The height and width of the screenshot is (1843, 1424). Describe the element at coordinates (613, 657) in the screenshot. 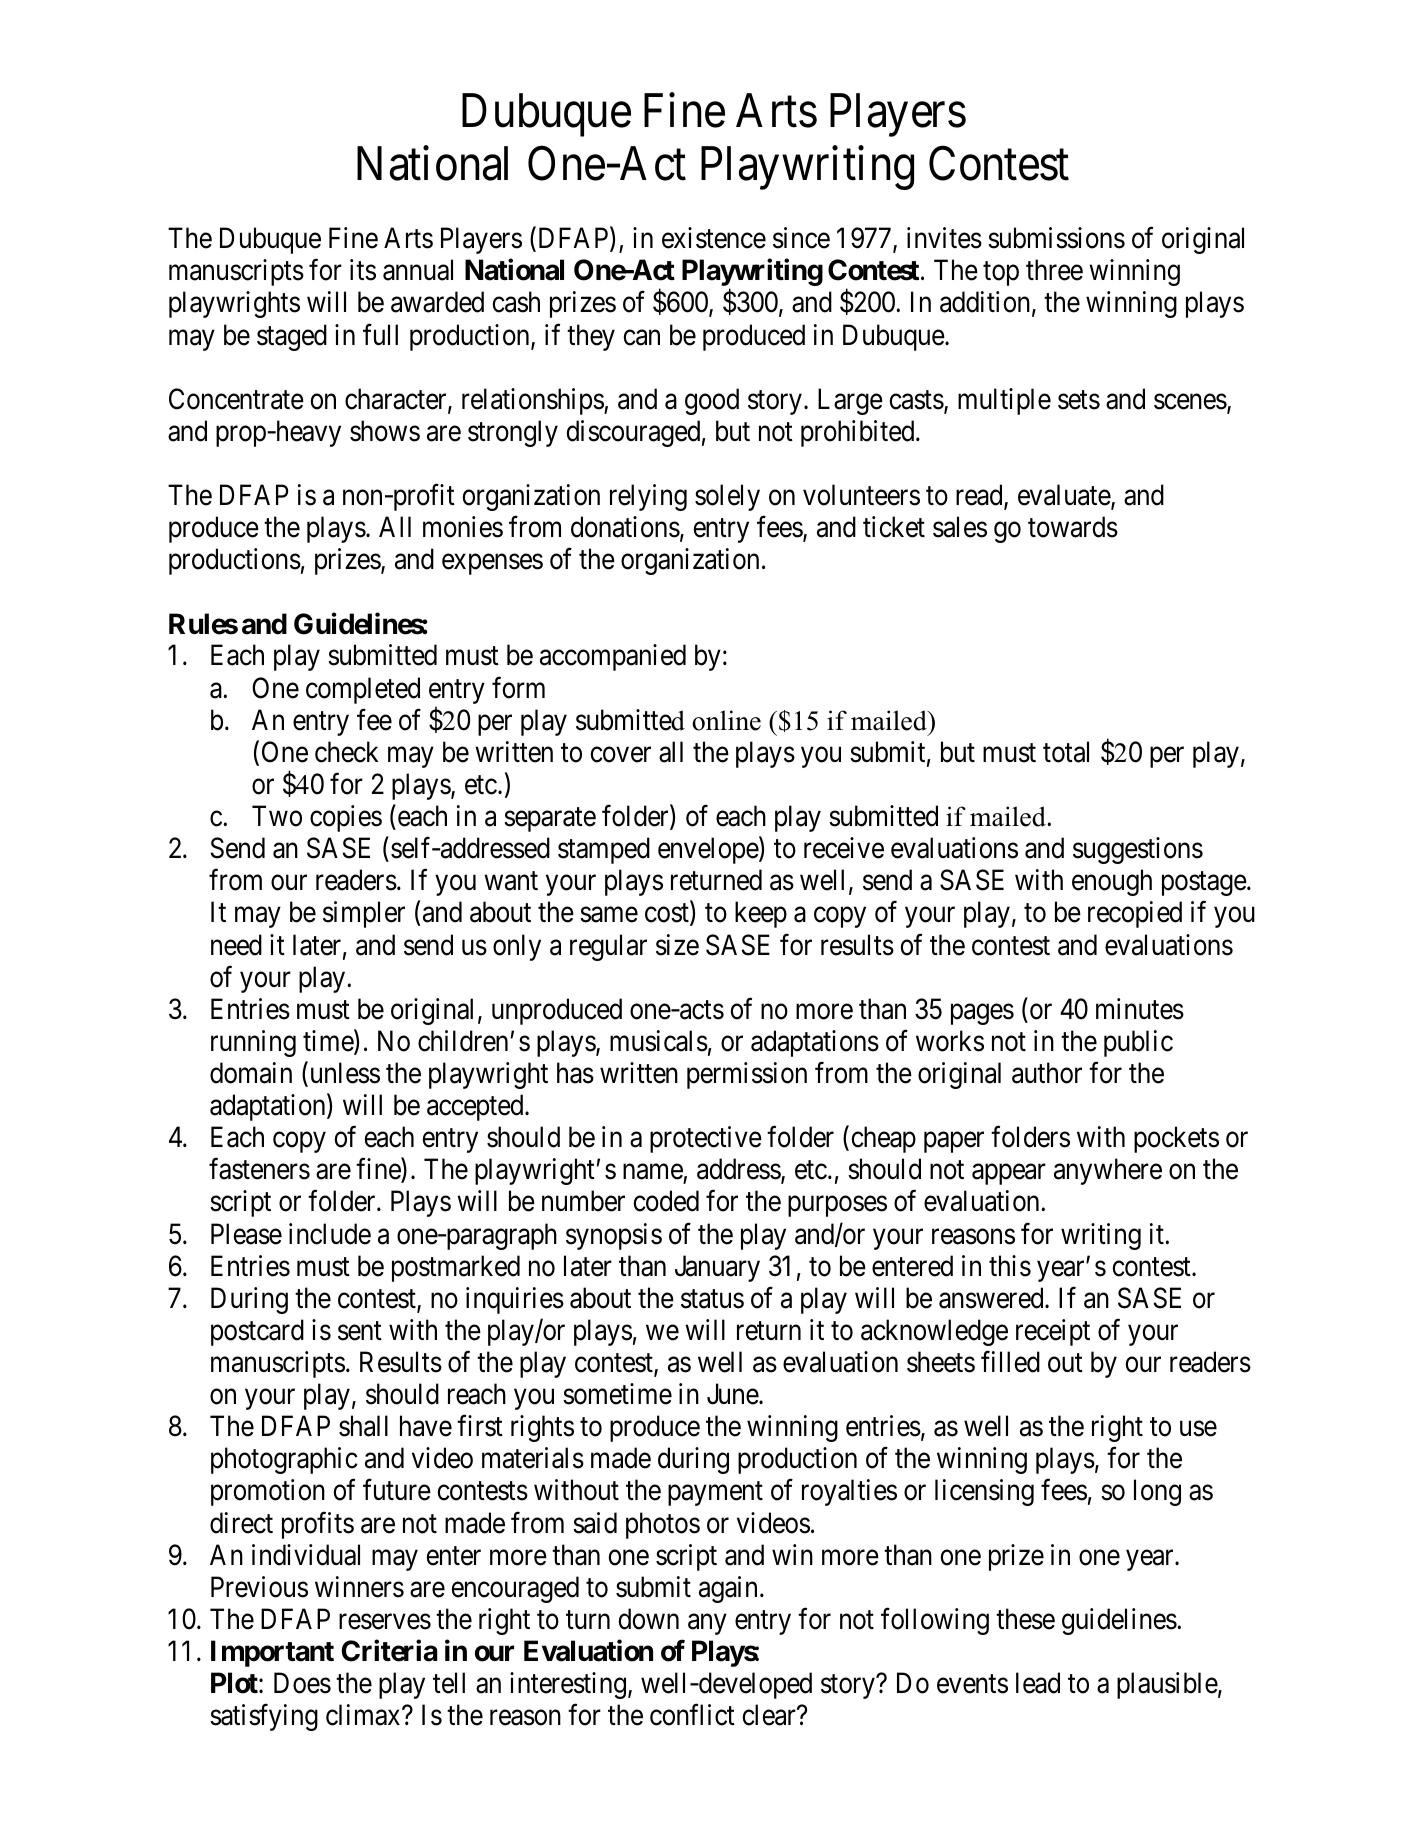

I see `accompanied` at that location.
